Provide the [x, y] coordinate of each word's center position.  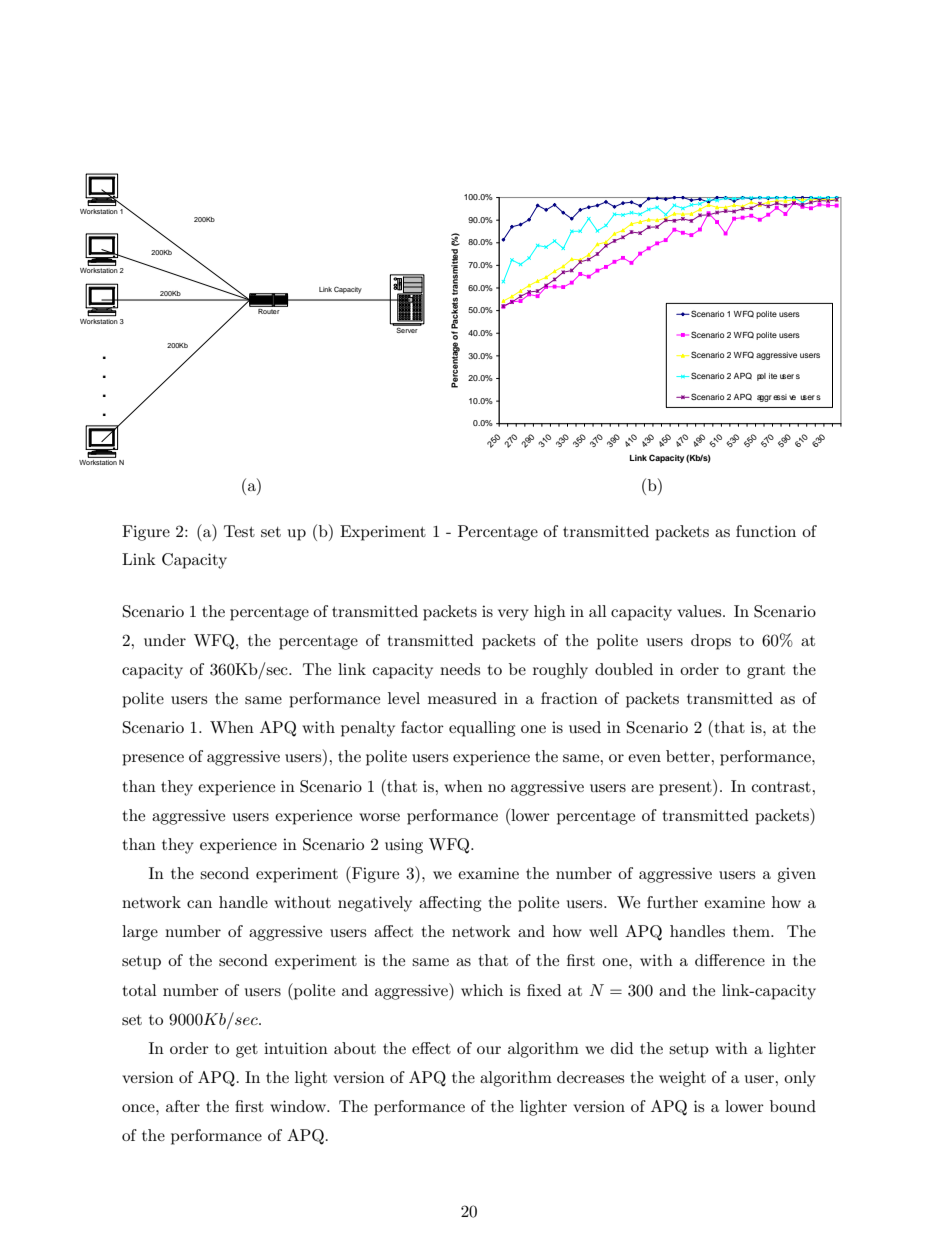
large [140, 933]
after [183, 1106]
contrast [782, 786]
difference [730, 960]
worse [379, 817]
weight [682, 1079]
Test [239, 531]
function [766, 531]
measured [462, 698]
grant [766, 672]
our [489, 1050]
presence [153, 760]
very [513, 615]
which [482, 990]
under [165, 640]
